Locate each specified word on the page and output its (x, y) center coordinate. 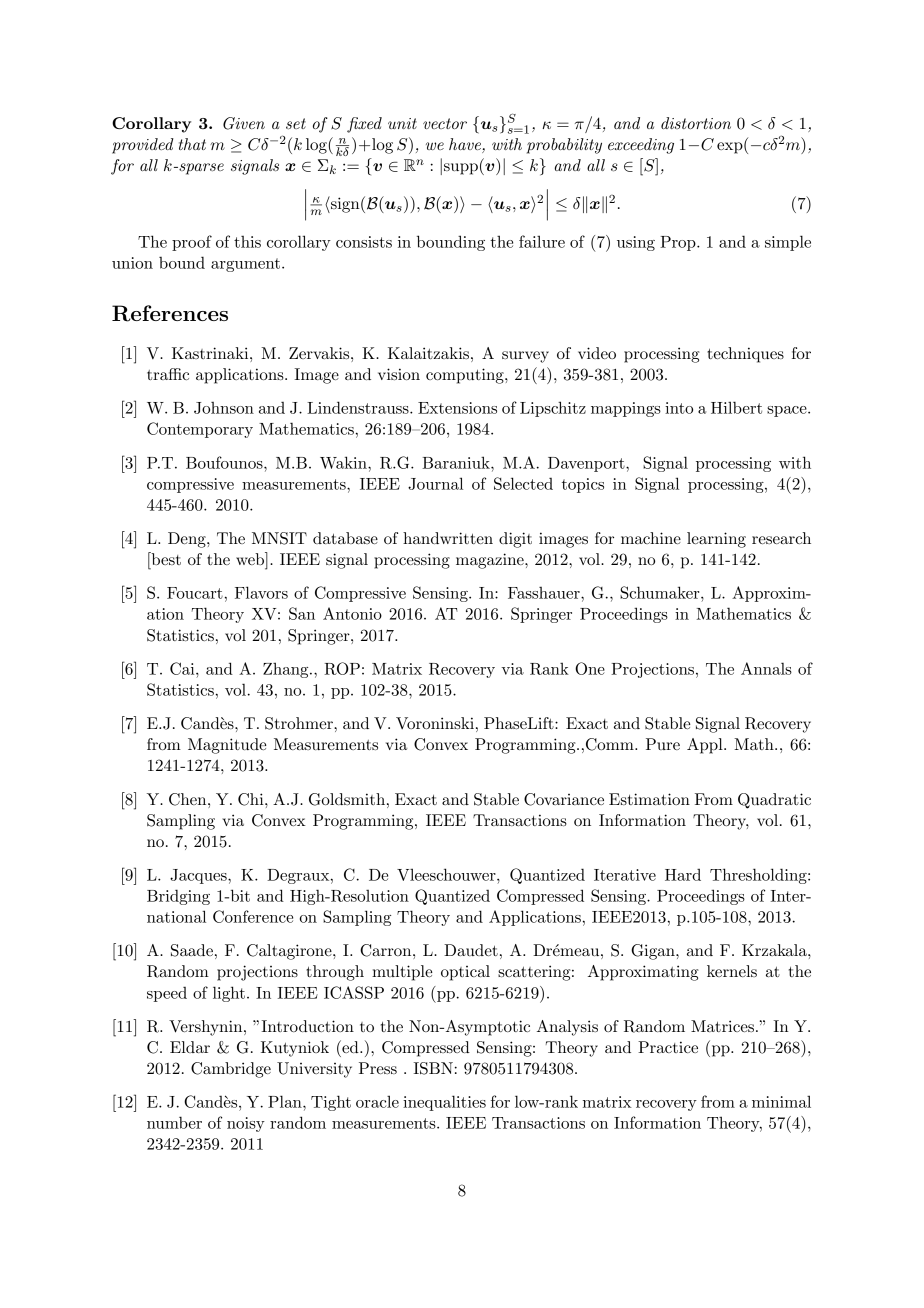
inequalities (444, 1103)
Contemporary (200, 430)
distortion (696, 123)
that (192, 144)
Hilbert (736, 407)
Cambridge (231, 1070)
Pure (663, 744)
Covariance (564, 799)
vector (445, 123)
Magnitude (227, 746)
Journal (435, 483)
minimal (781, 1101)
